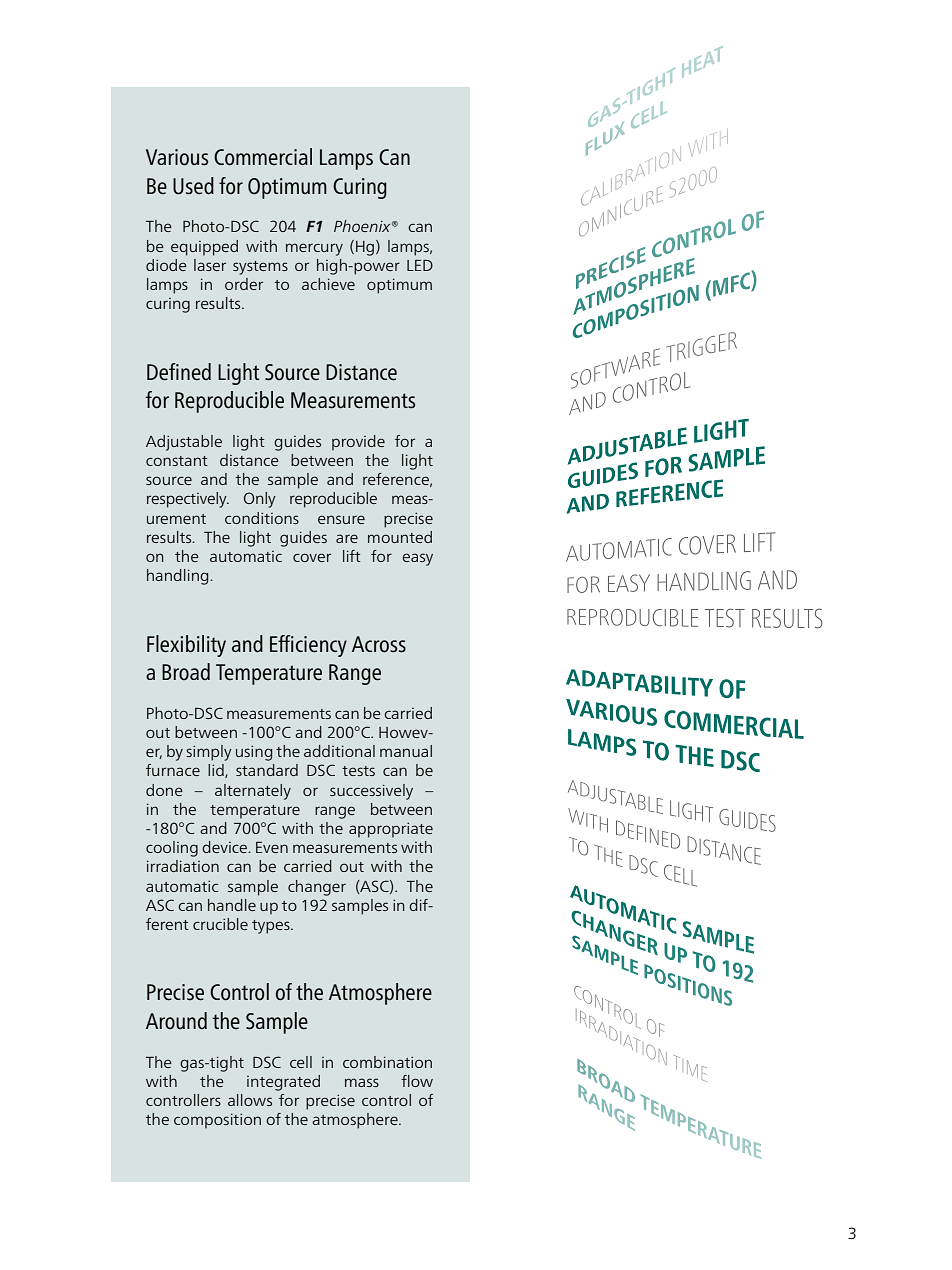 This screenshot has width=952, height=1270. I want to click on crucible, so click(220, 924).
